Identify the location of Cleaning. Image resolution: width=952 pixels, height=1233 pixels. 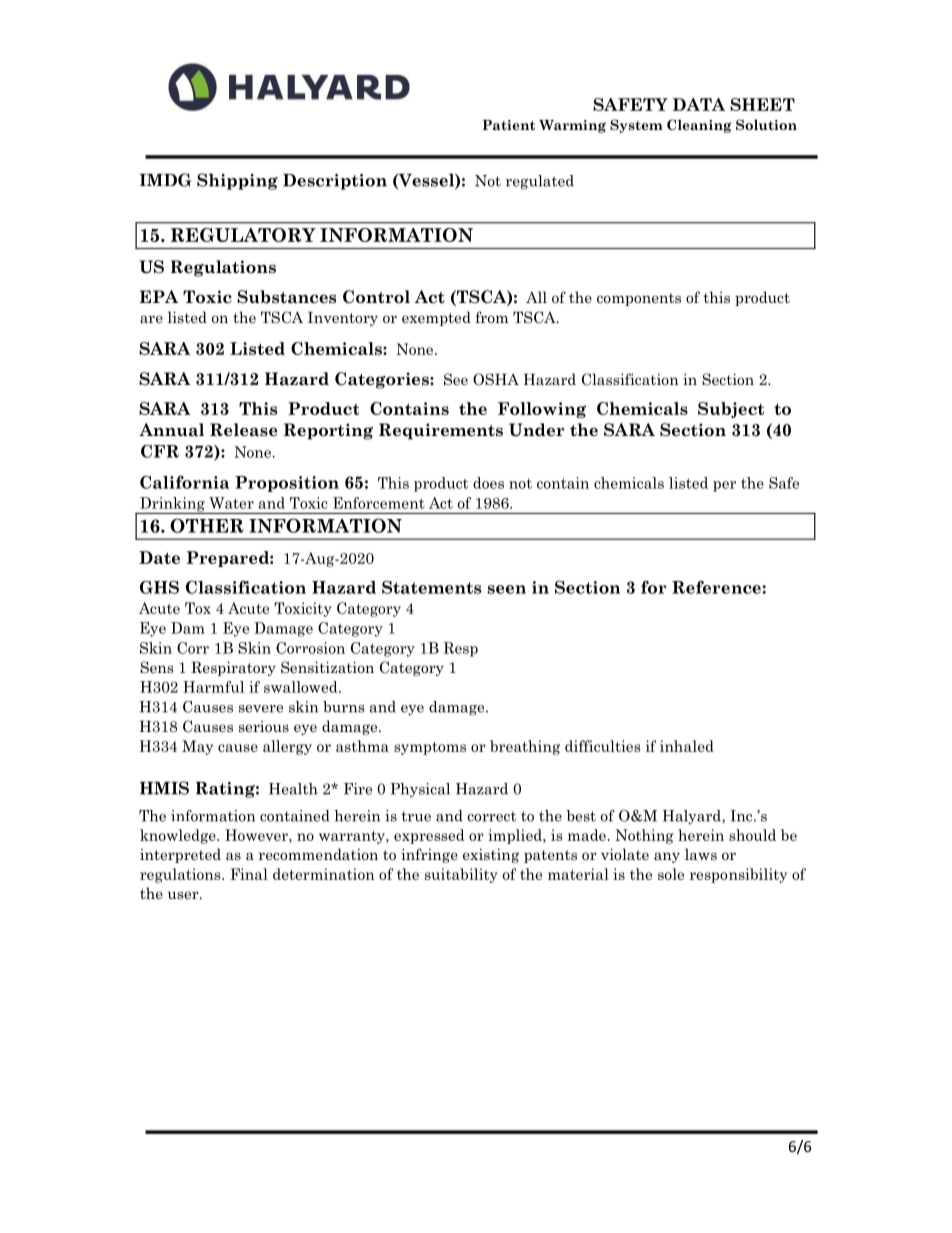
(699, 126).
